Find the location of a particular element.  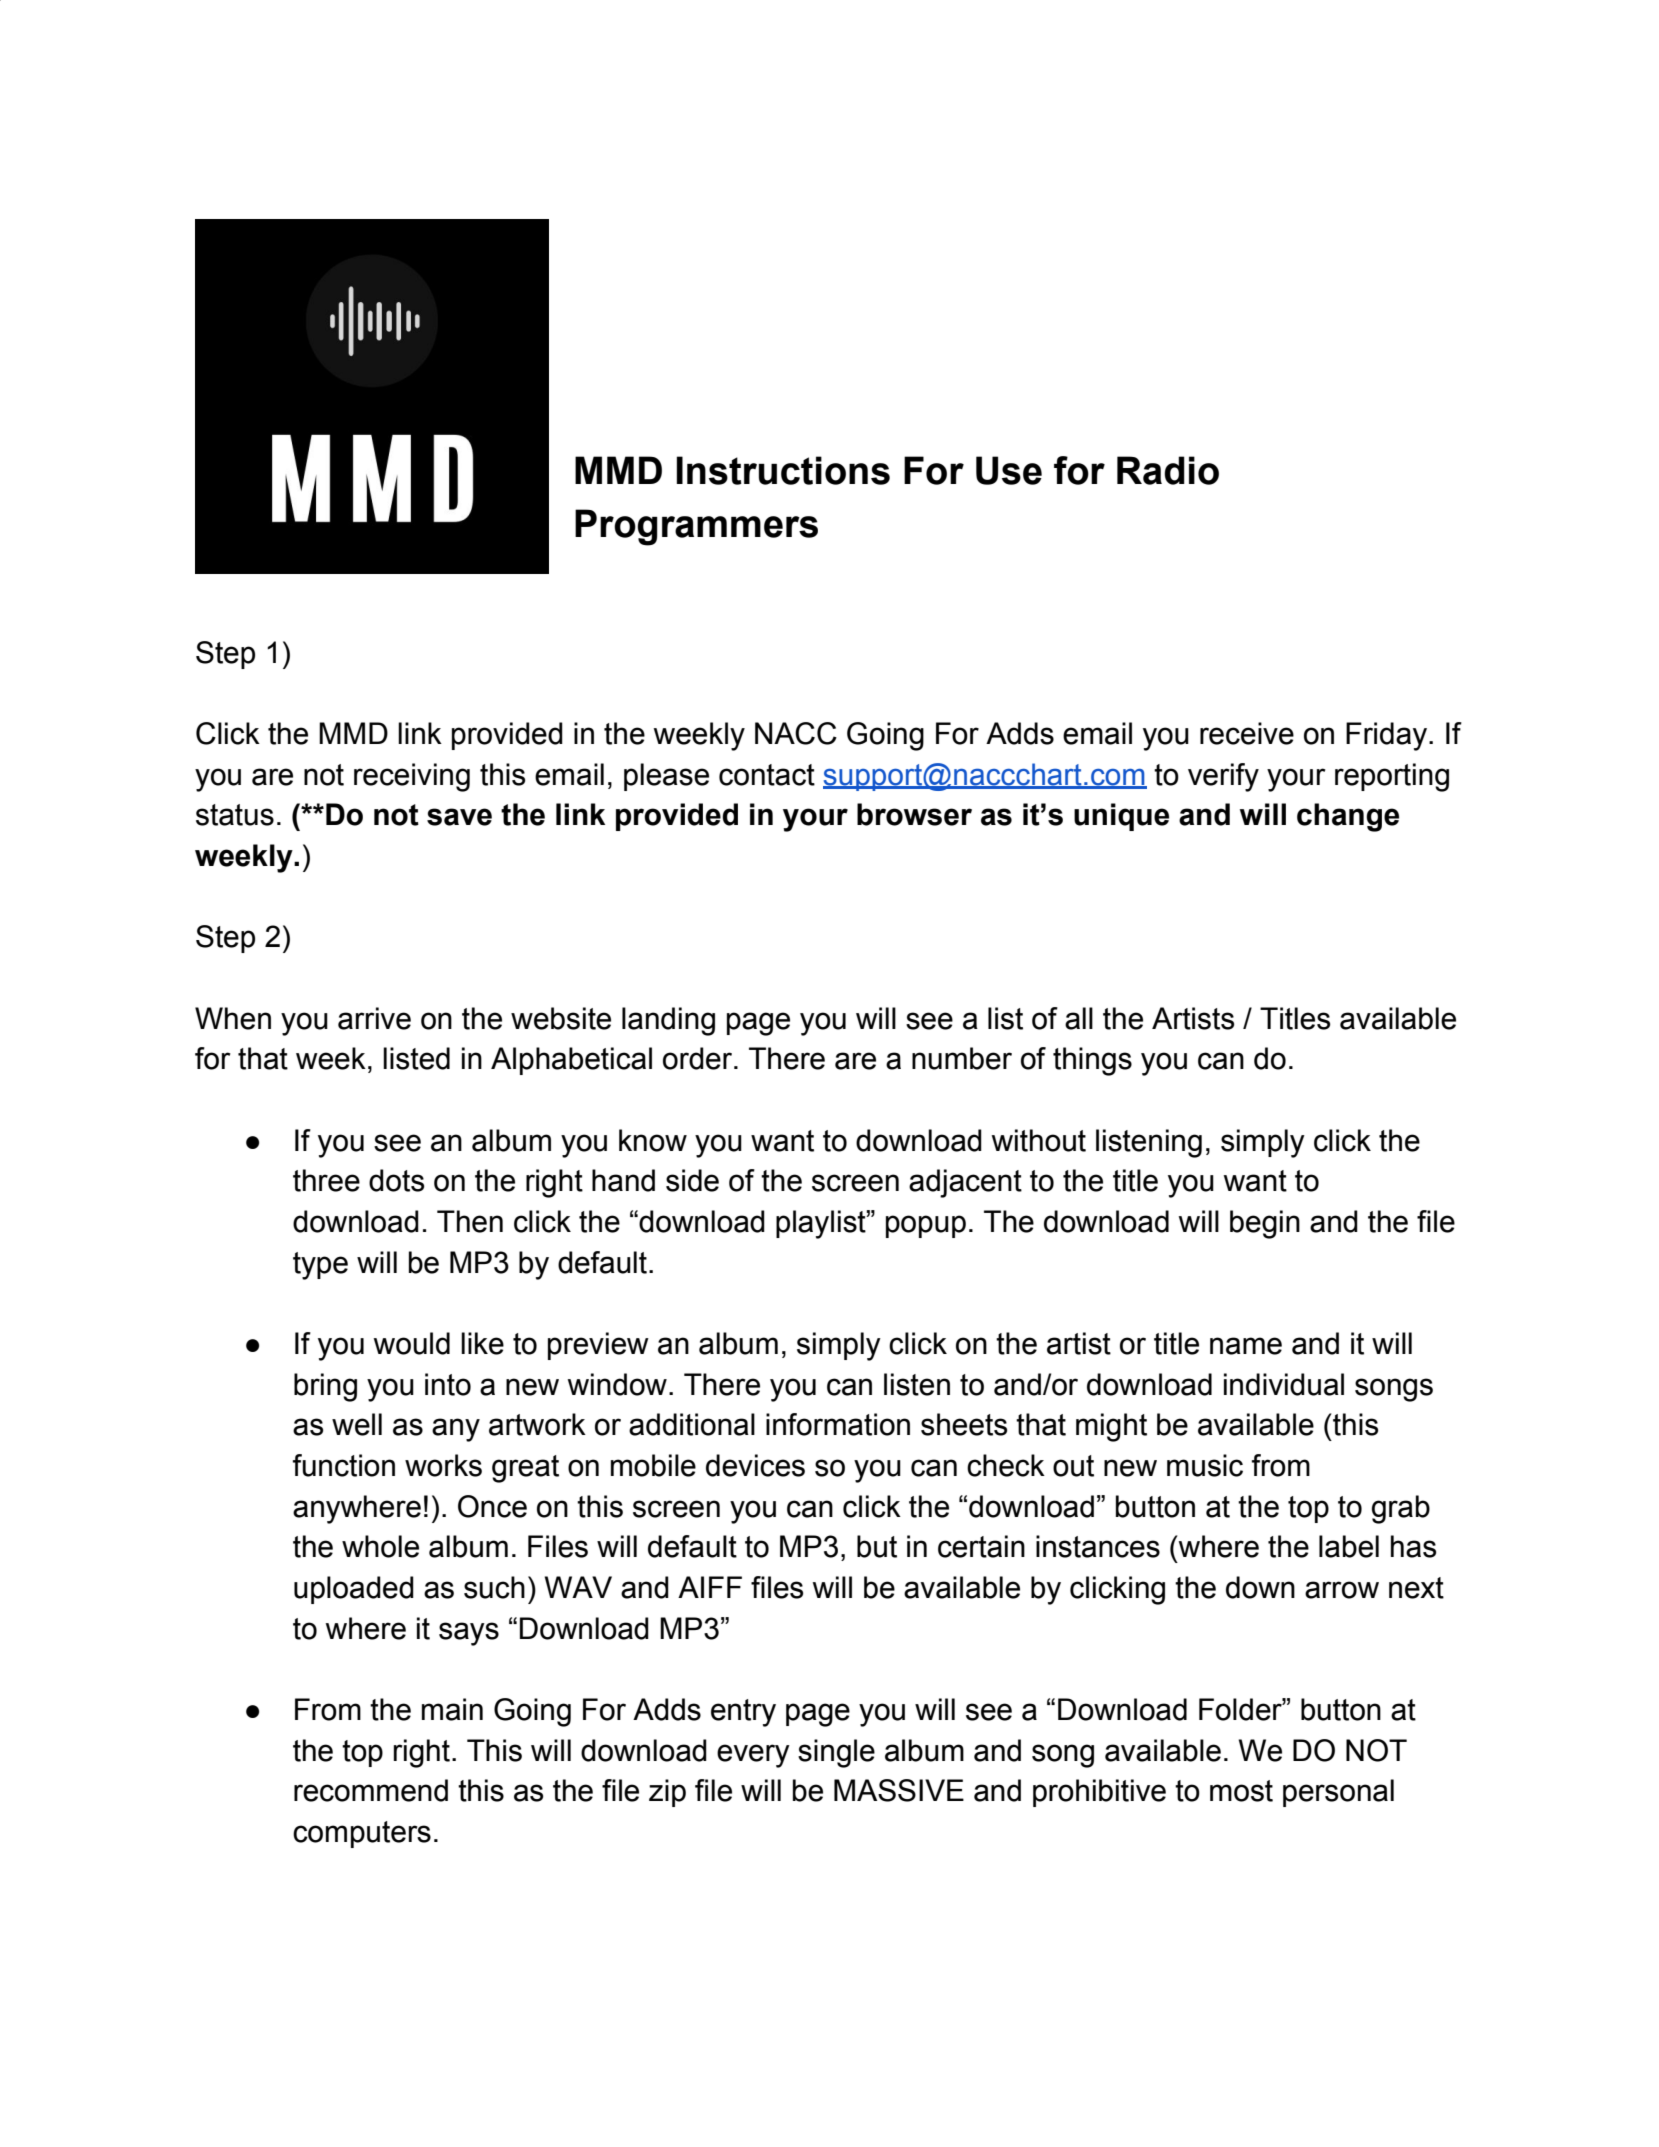

Instructions is located at coordinates (783, 470).
